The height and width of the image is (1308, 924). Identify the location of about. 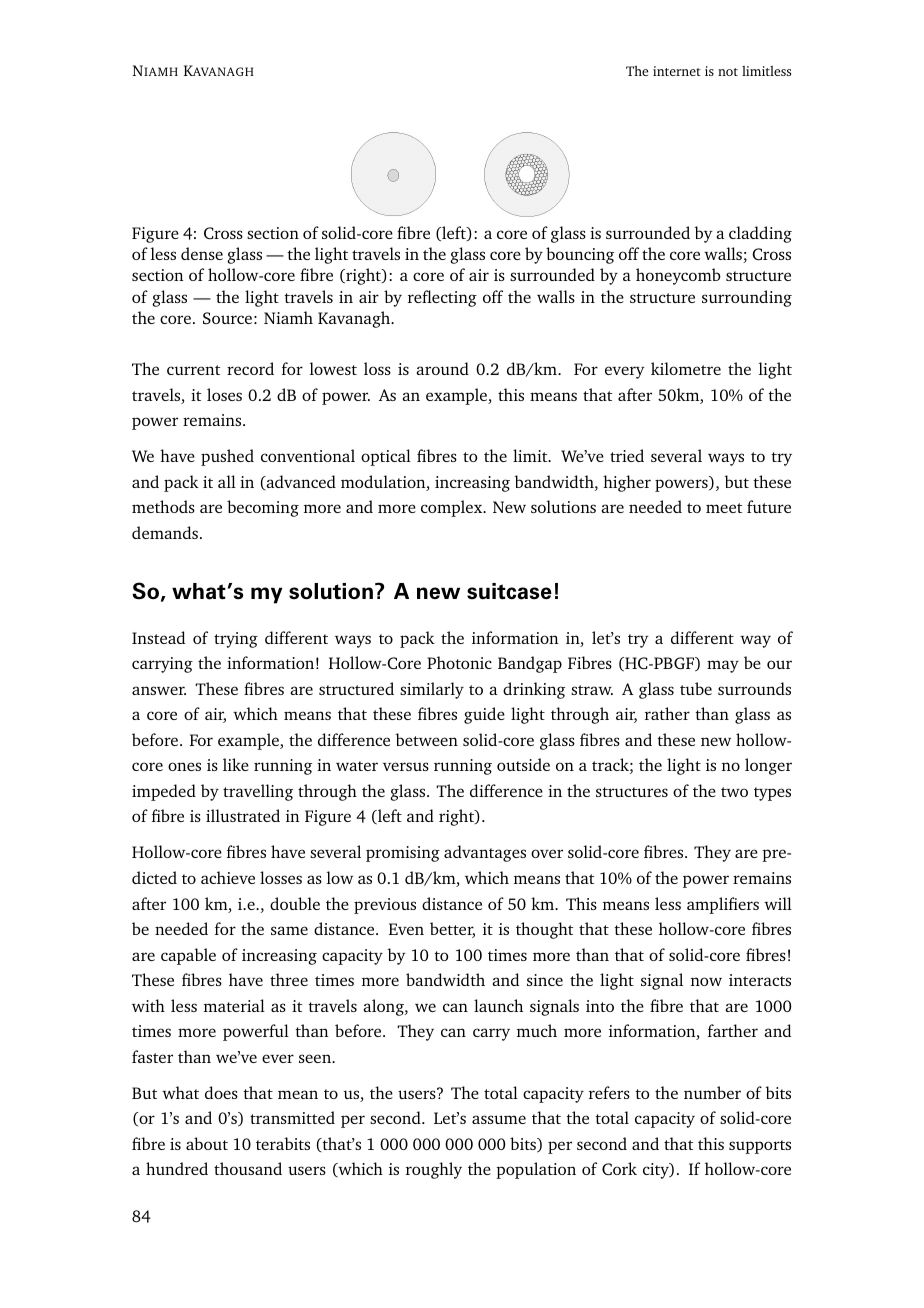
(207, 1143).
